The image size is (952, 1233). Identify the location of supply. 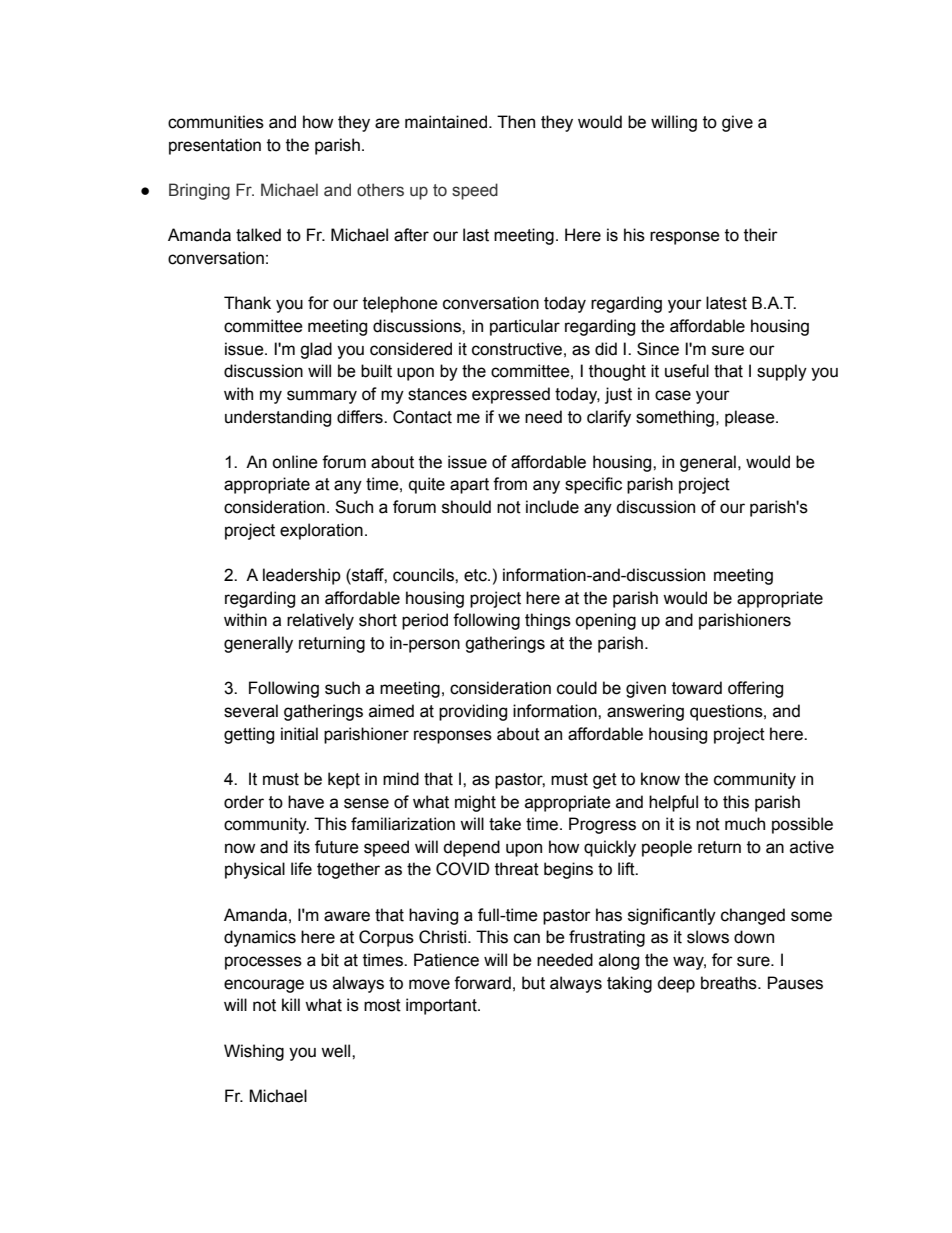
(782, 372).
